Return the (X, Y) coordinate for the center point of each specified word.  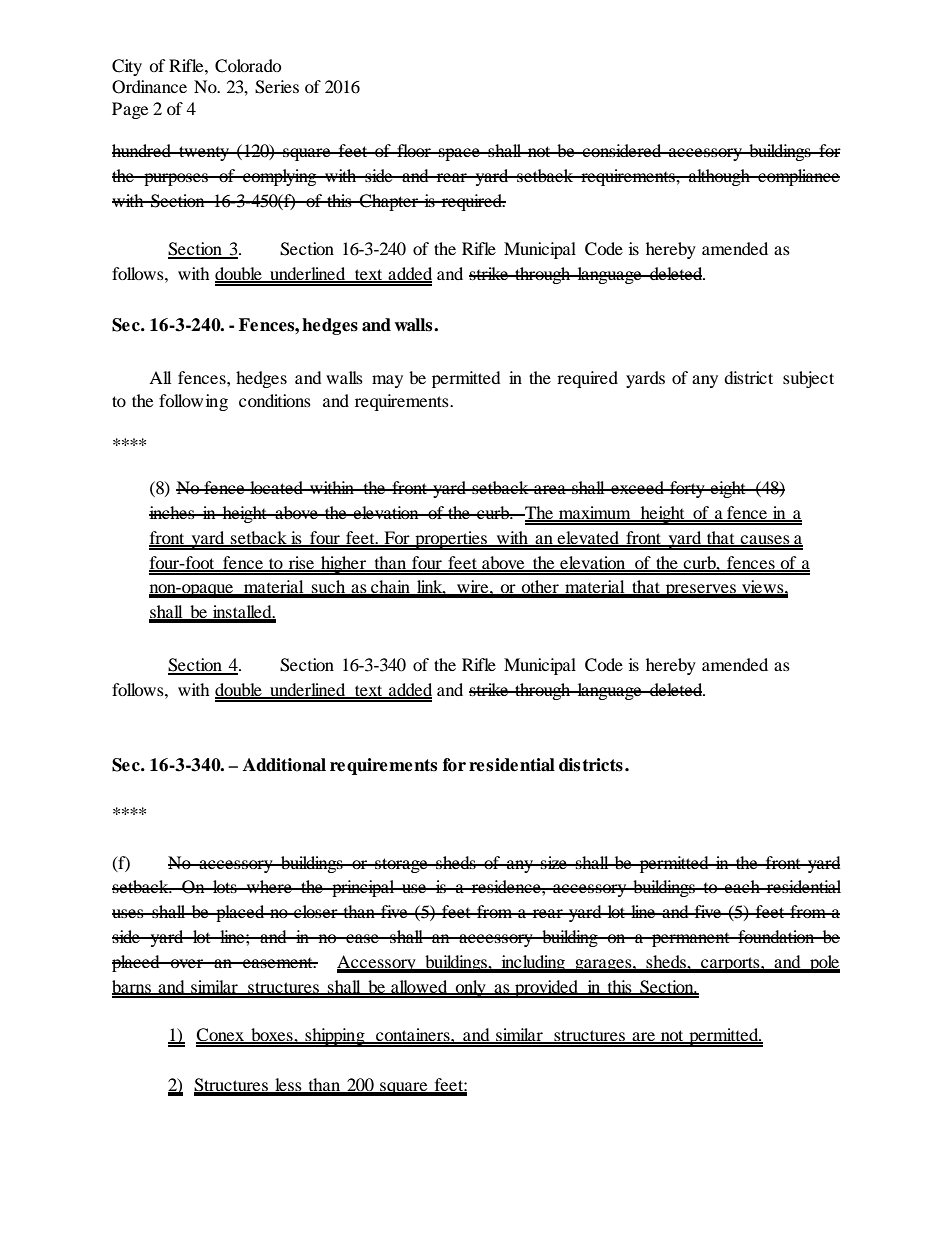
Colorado (248, 66)
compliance (798, 177)
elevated (589, 539)
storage (401, 865)
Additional (284, 765)
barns (132, 987)
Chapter (389, 202)
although (719, 177)
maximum (595, 514)
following (193, 402)
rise (301, 564)
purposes (176, 179)
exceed (637, 487)
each (742, 886)
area (550, 489)
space (459, 154)
